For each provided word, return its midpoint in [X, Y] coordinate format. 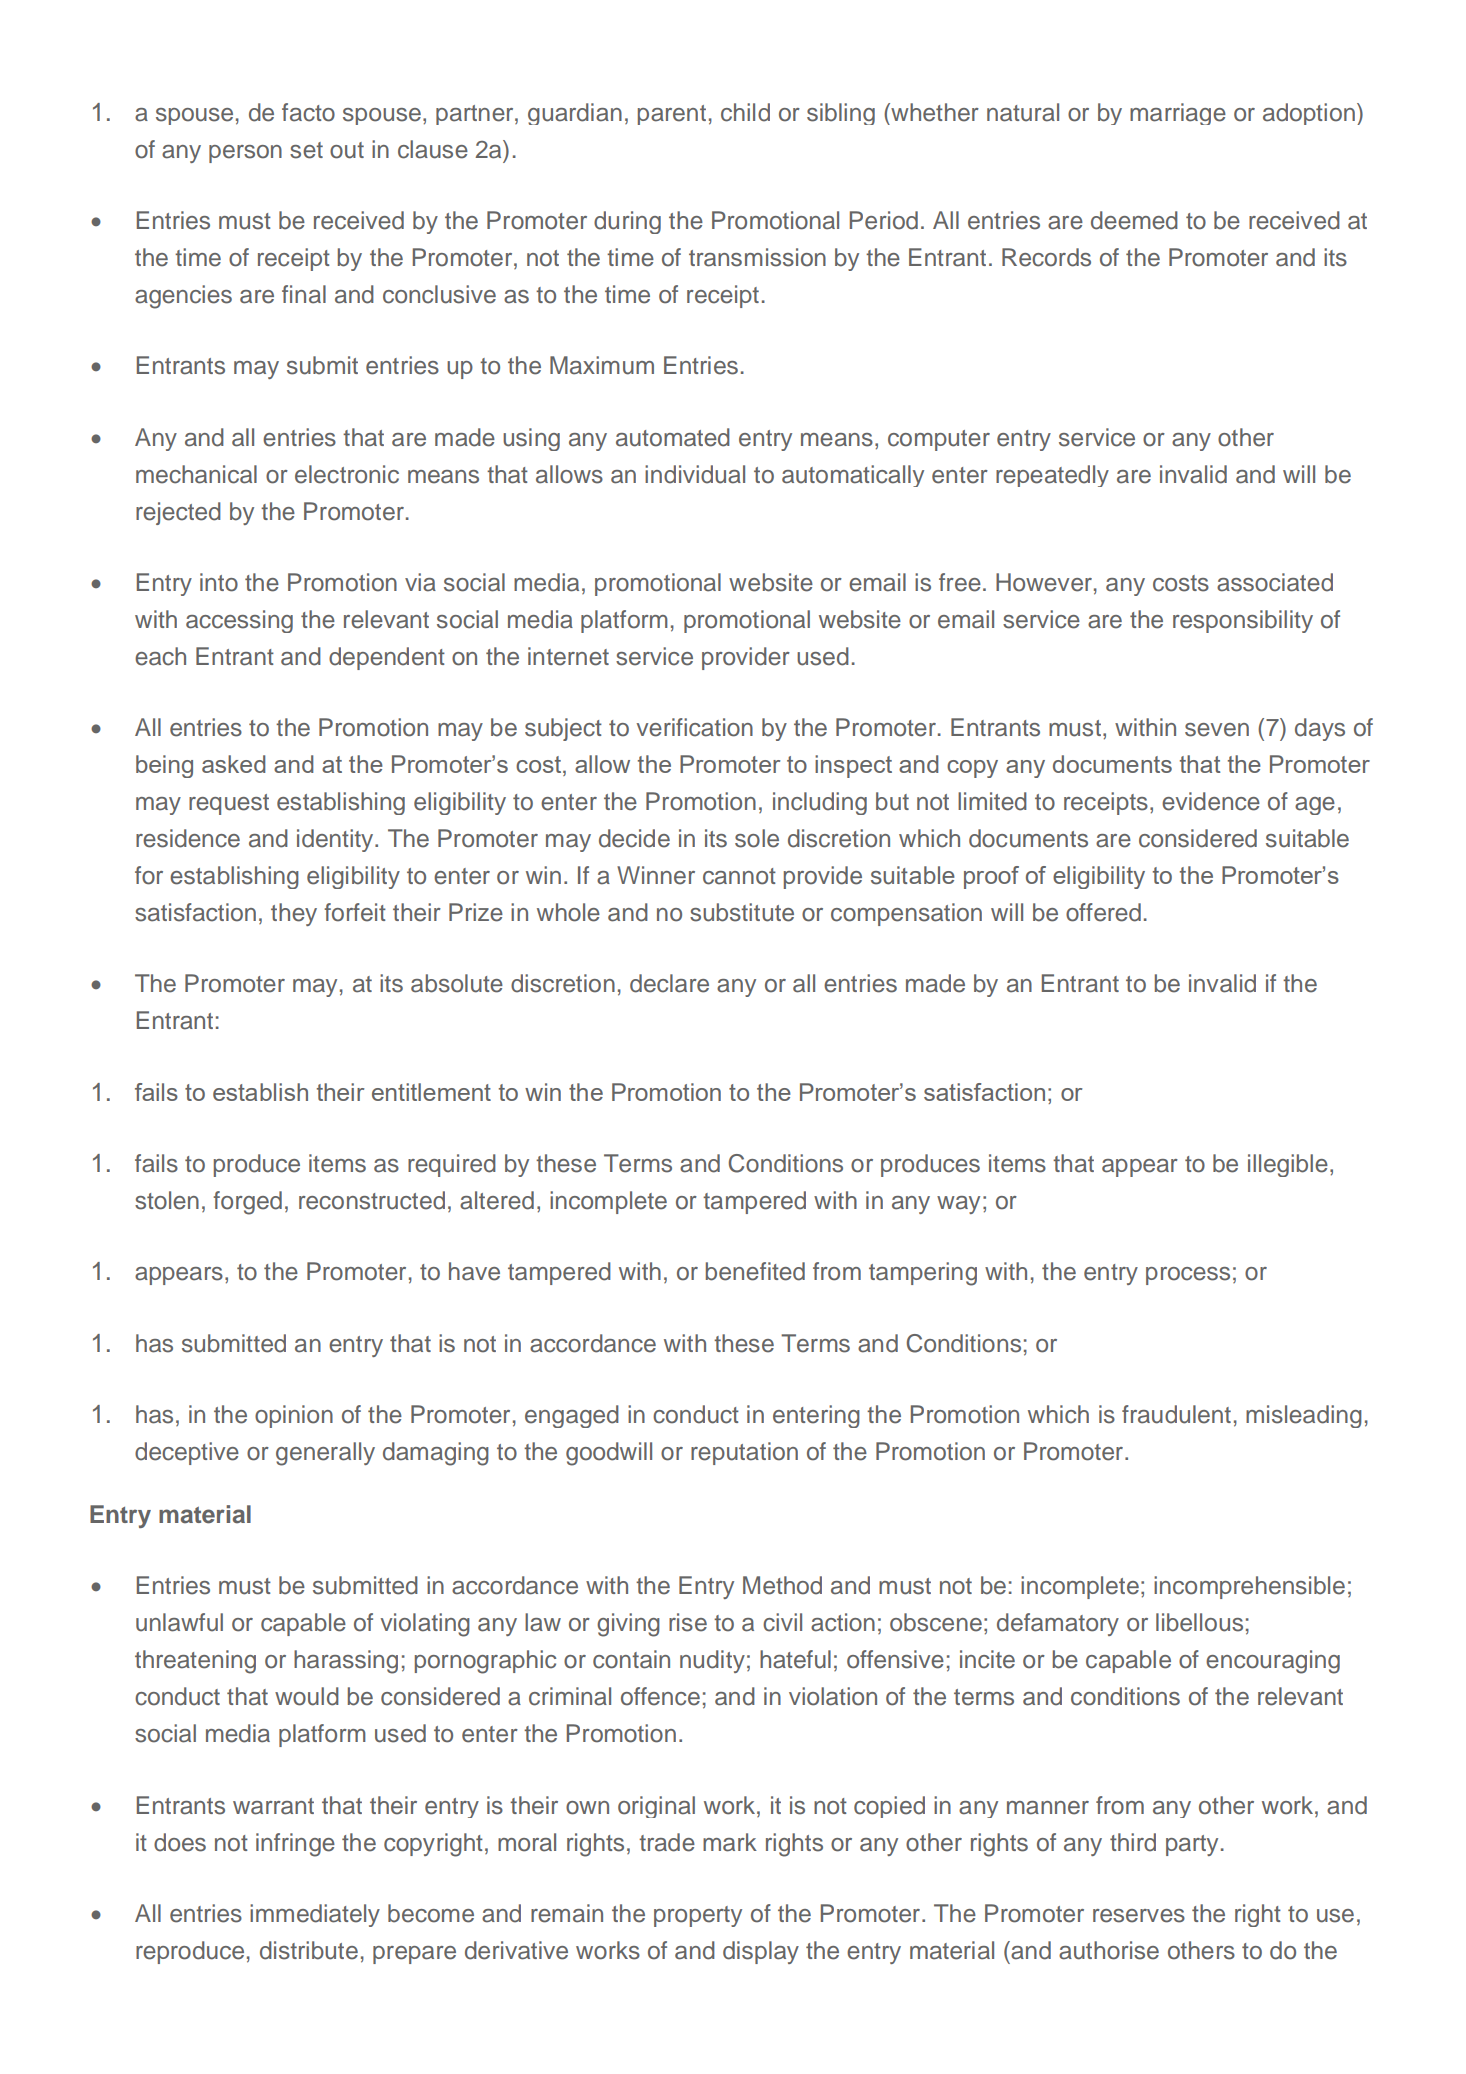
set [306, 150]
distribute [309, 1950]
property [698, 1916]
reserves [1139, 1916]
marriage [1178, 114]
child [745, 112]
